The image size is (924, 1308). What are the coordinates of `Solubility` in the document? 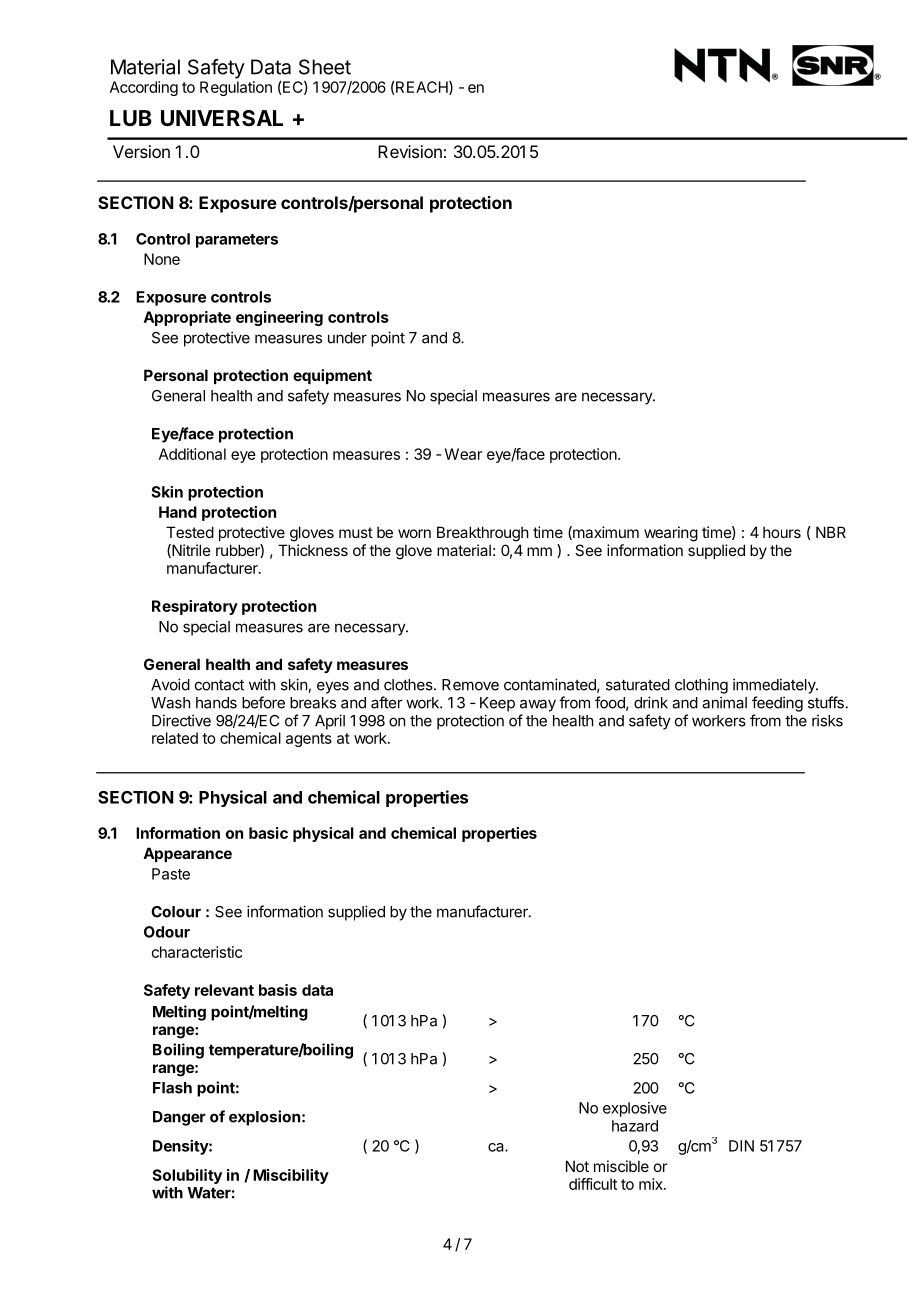 It's located at (187, 1176).
